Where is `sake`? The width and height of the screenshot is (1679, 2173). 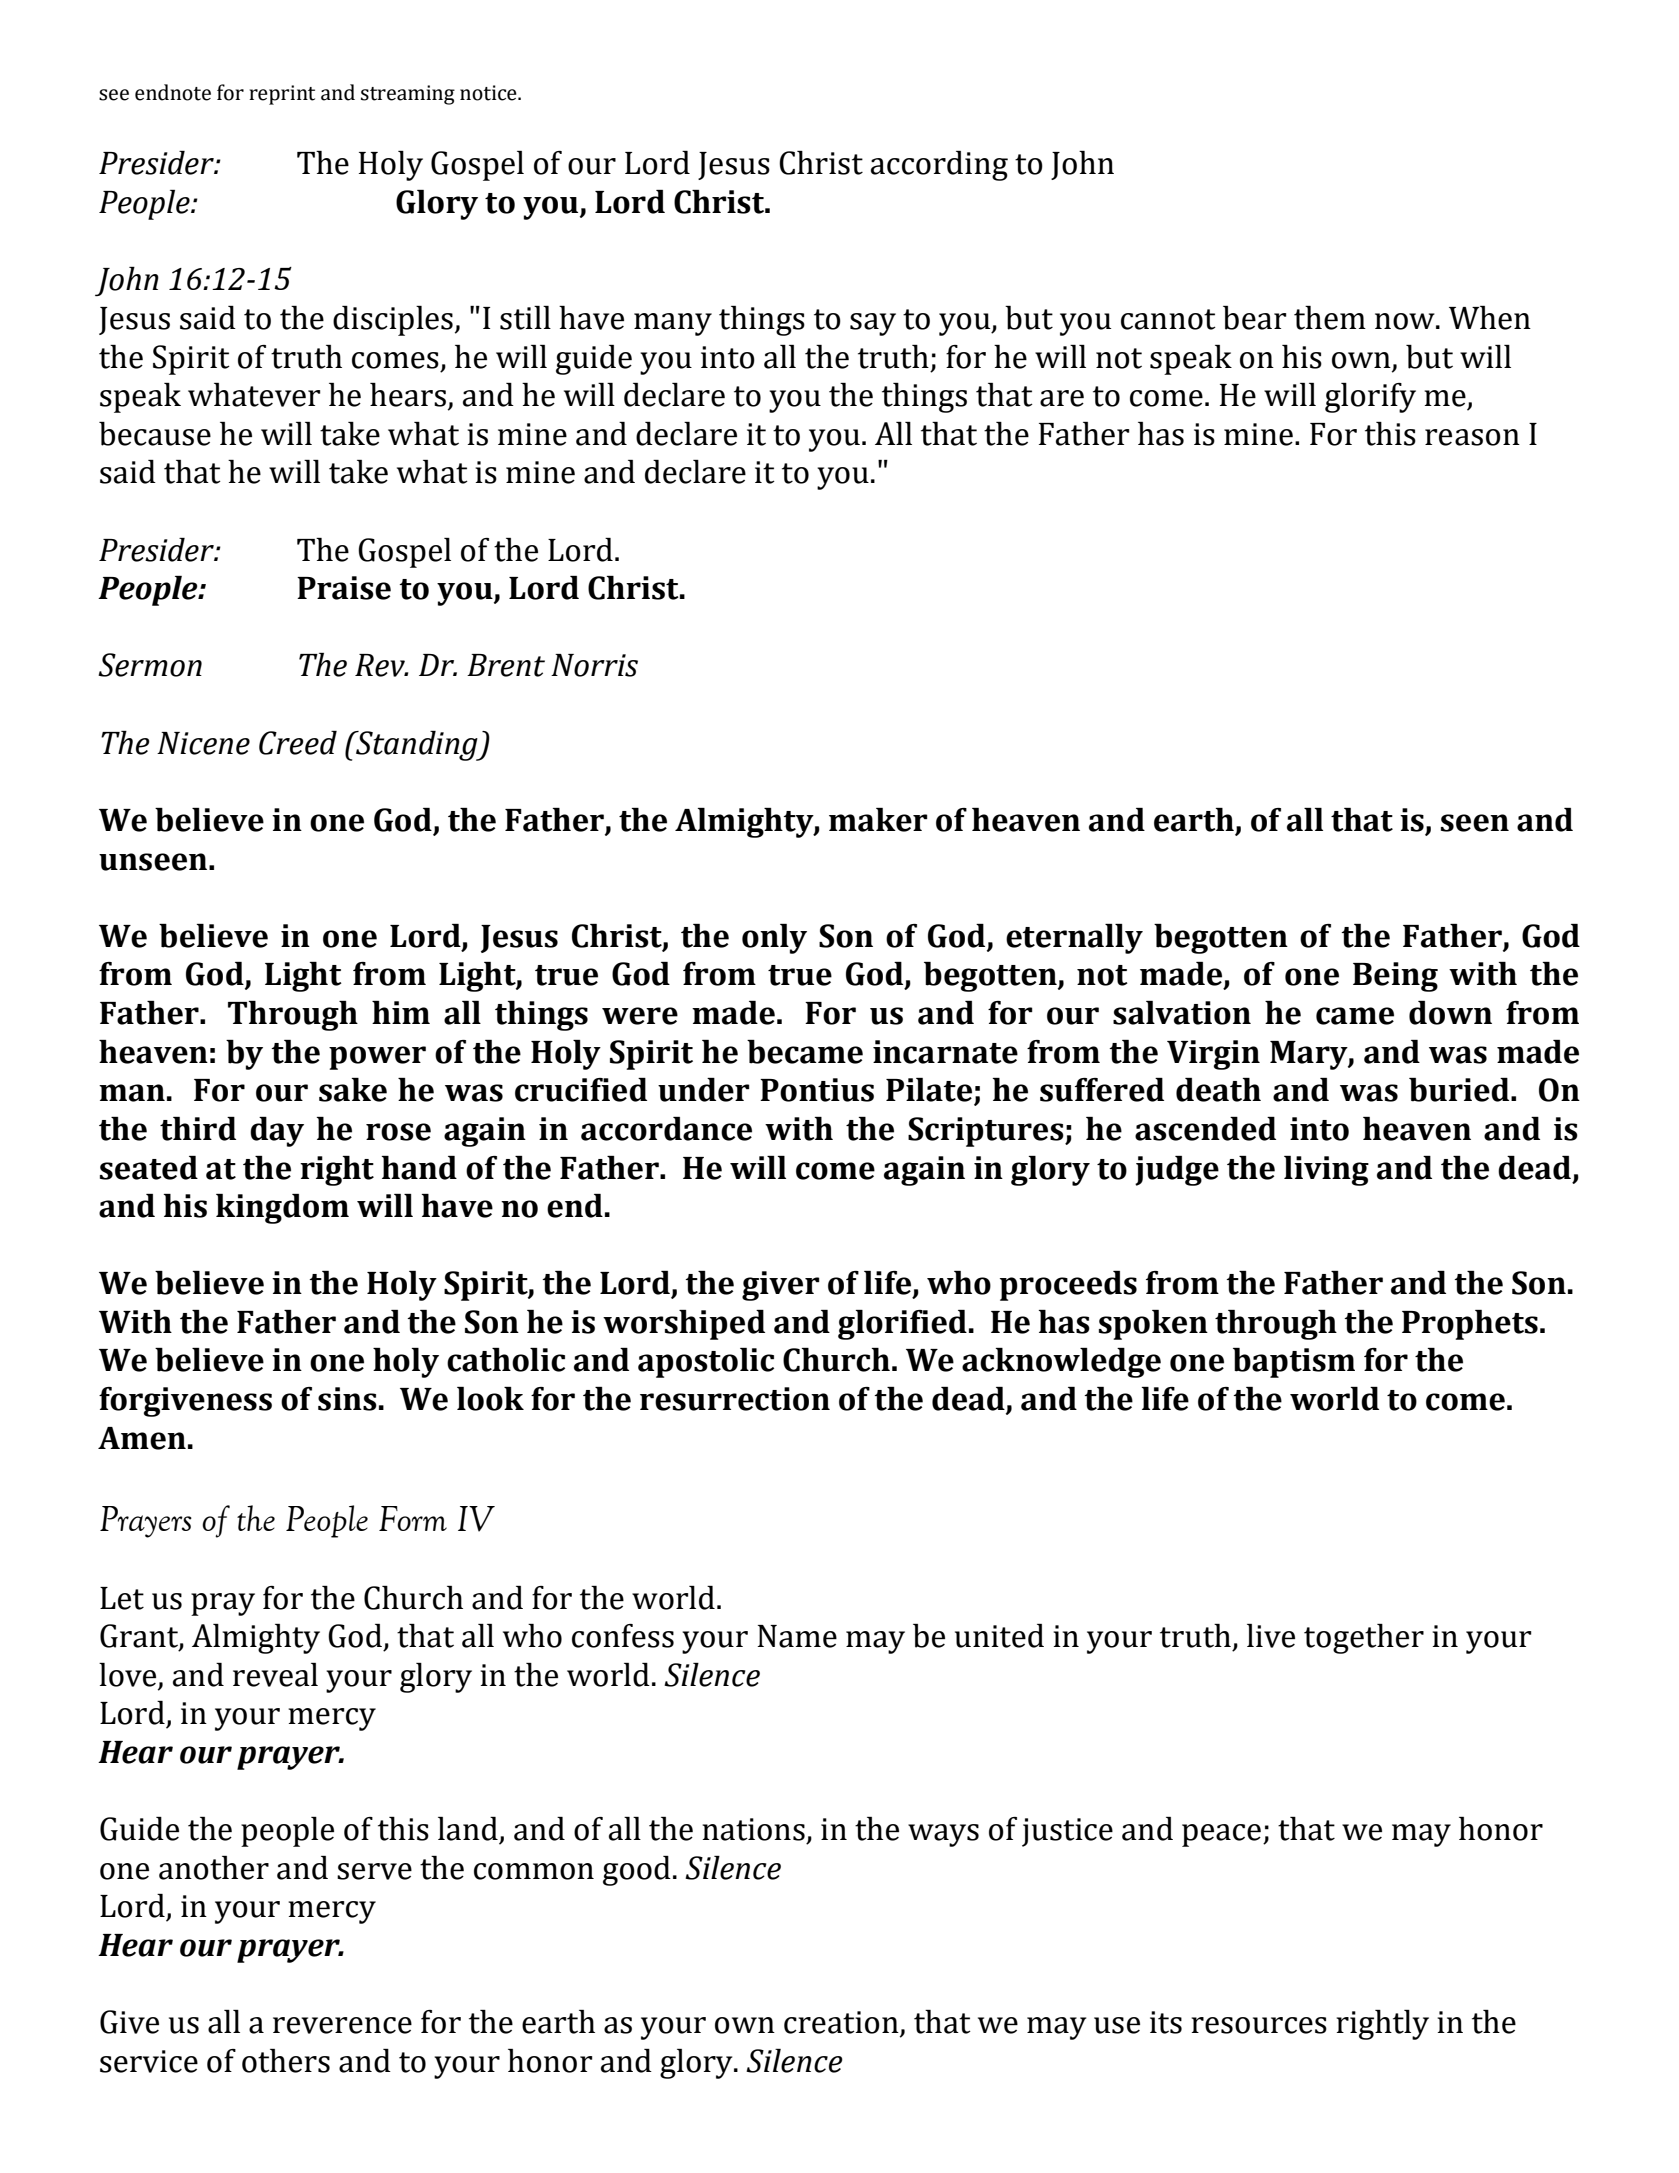 sake is located at coordinates (353, 1090).
